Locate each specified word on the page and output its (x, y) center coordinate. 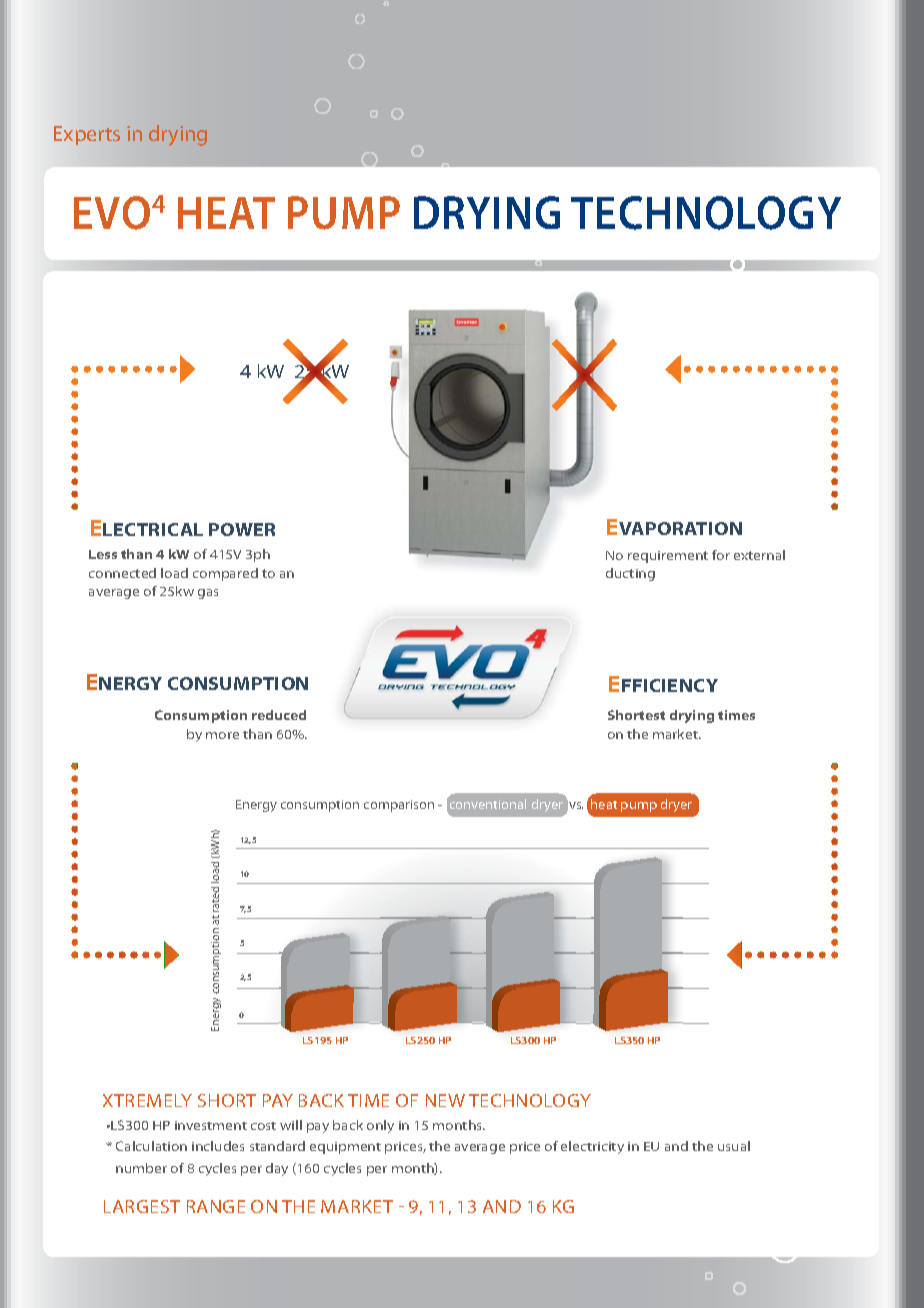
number (141, 1168)
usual (734, 1146)
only (380, 1126)
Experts (87, 135)
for (721, 555)
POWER (242, 529)
